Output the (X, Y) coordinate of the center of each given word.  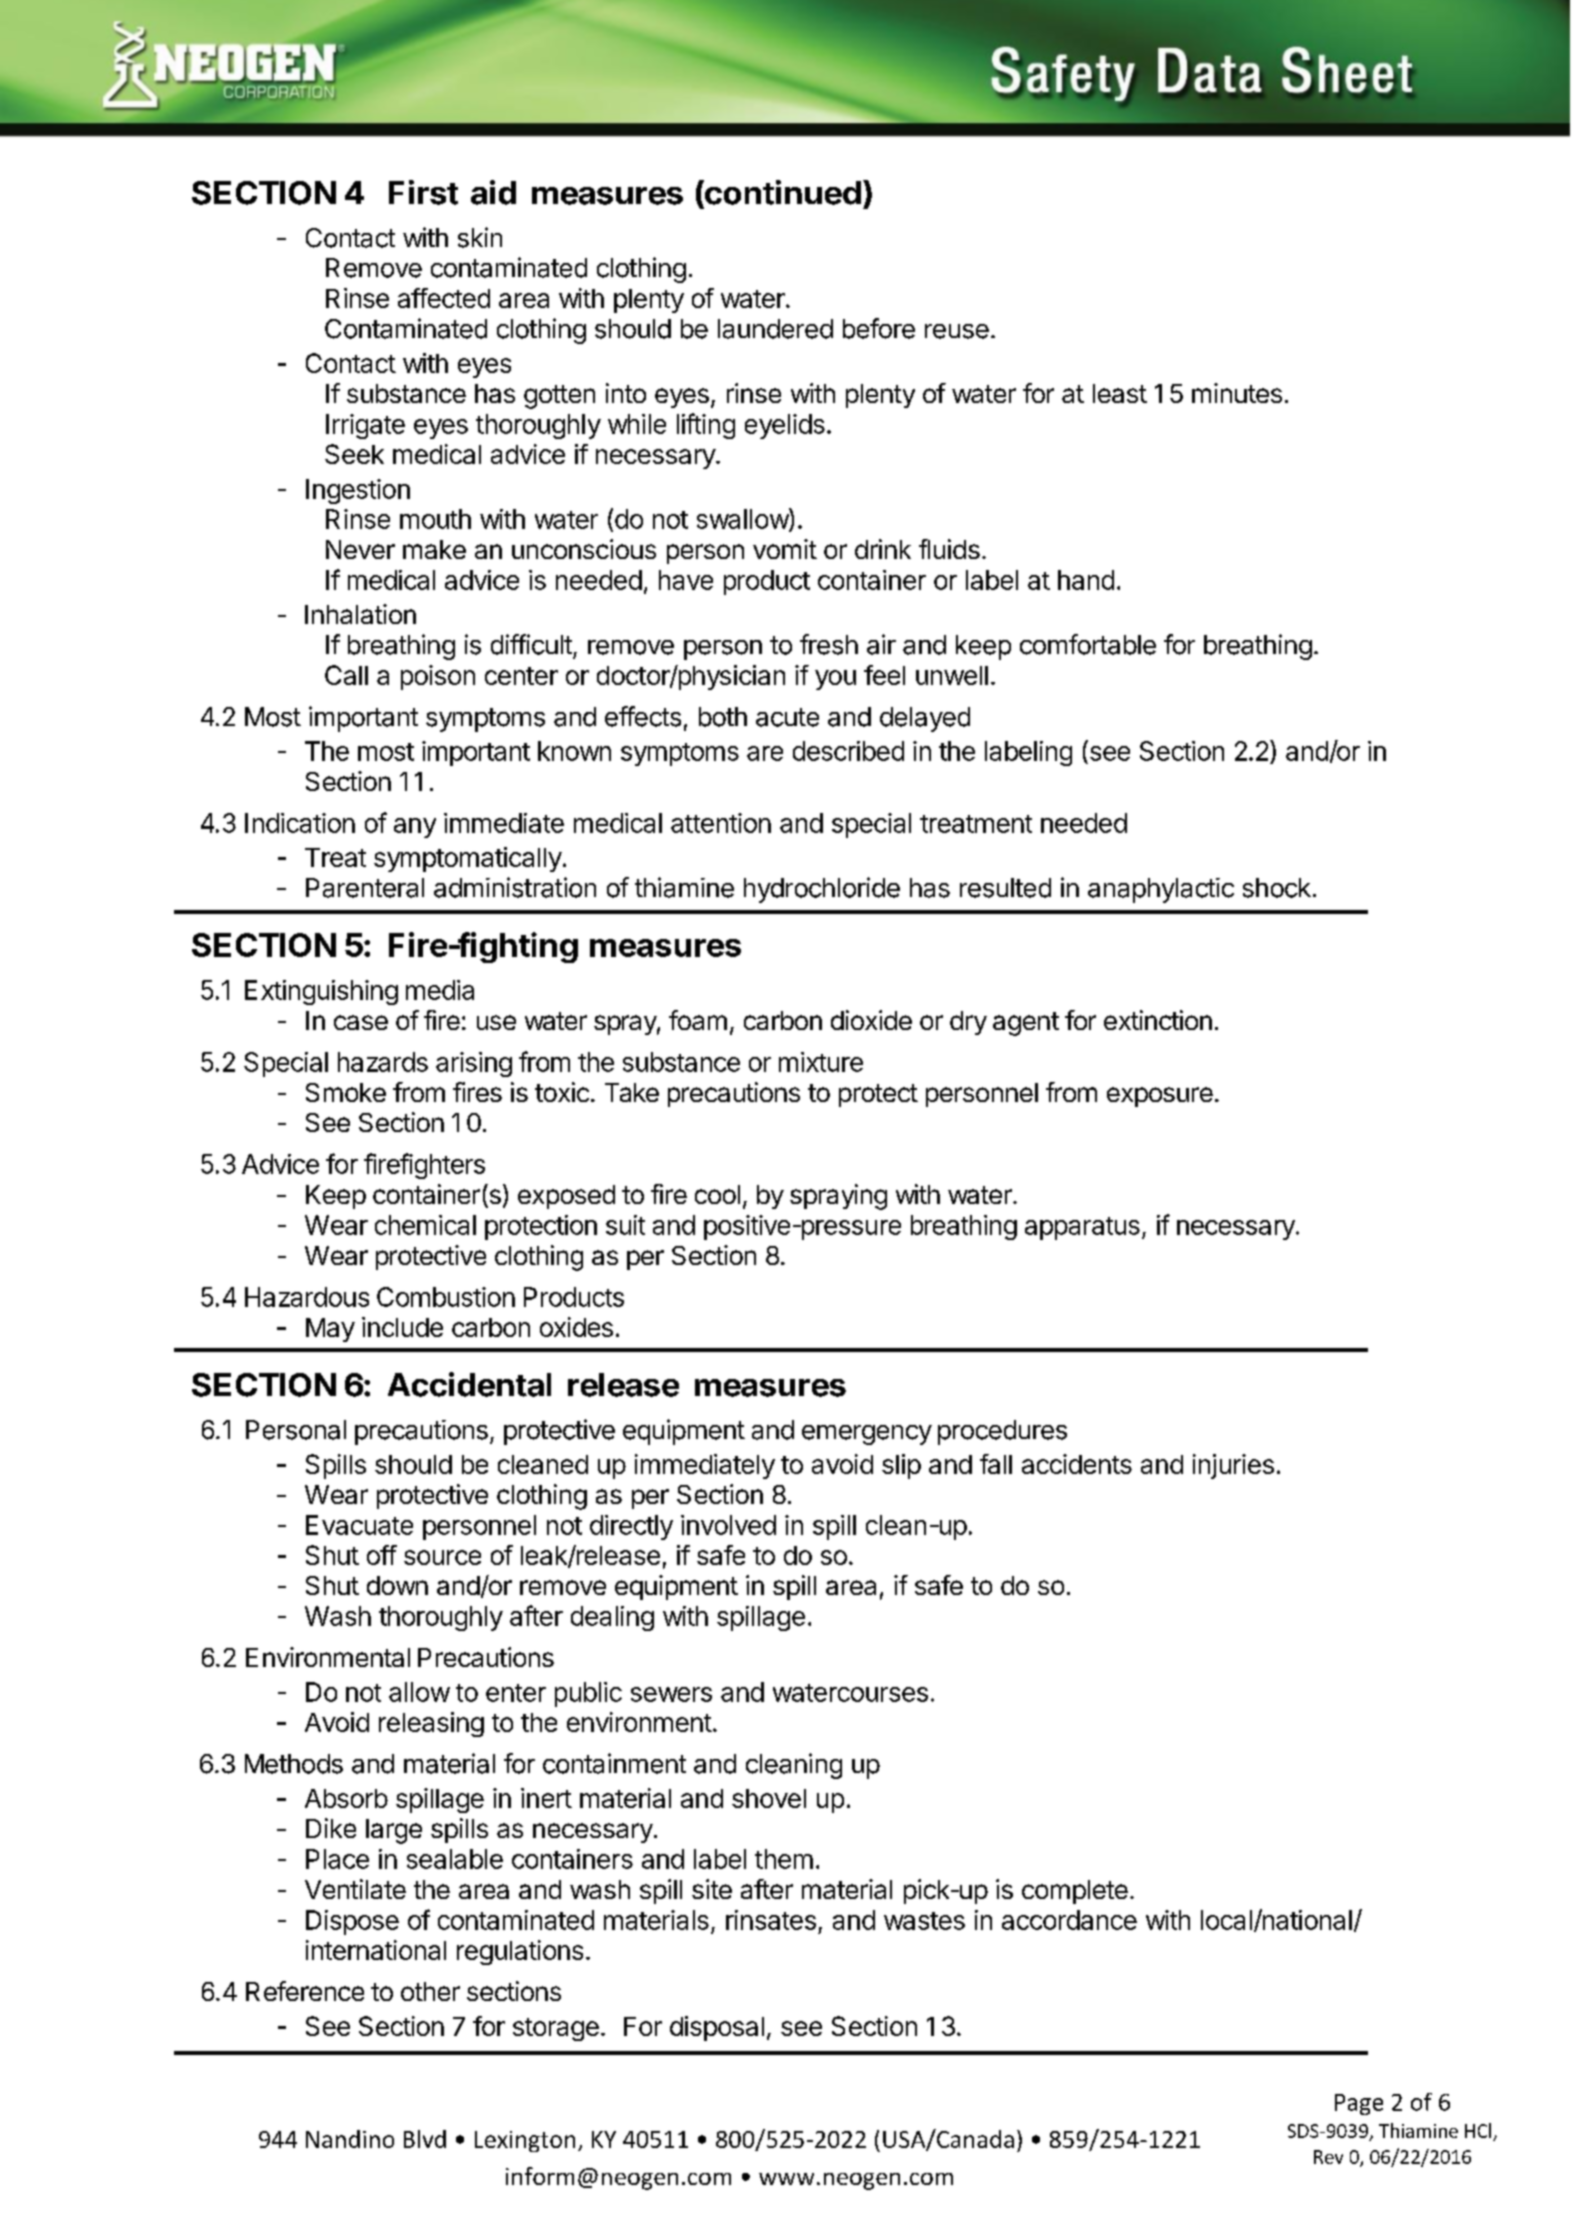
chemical (425, 1225)
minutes (1237, 393)
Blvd (425, 2139)
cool (717, 1194)
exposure (1160, 1097)
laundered (775, 329)
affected (444, 298)
